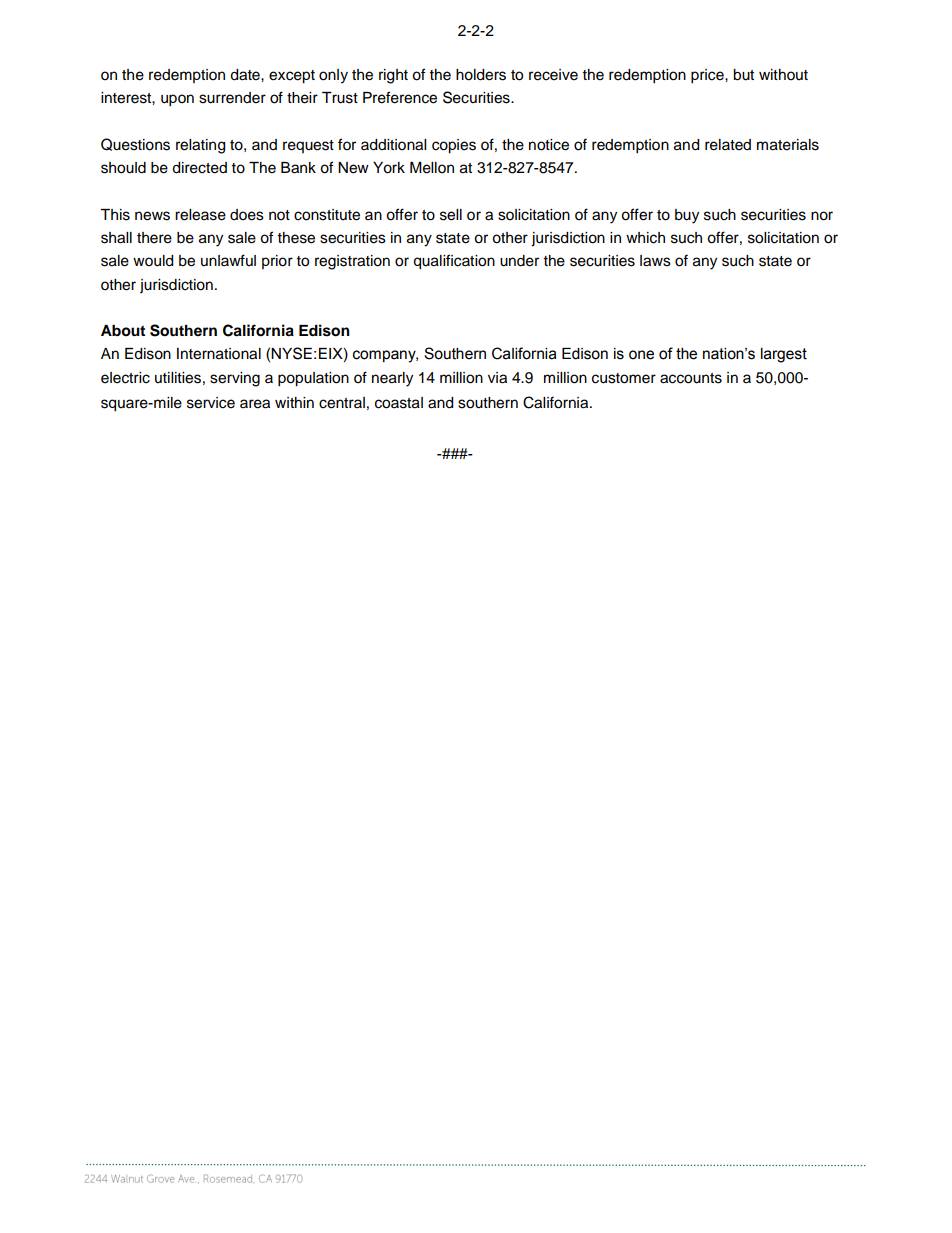  Describe the element at coordinates (687, 216) in the screenshot. I see `buy` at that location.
